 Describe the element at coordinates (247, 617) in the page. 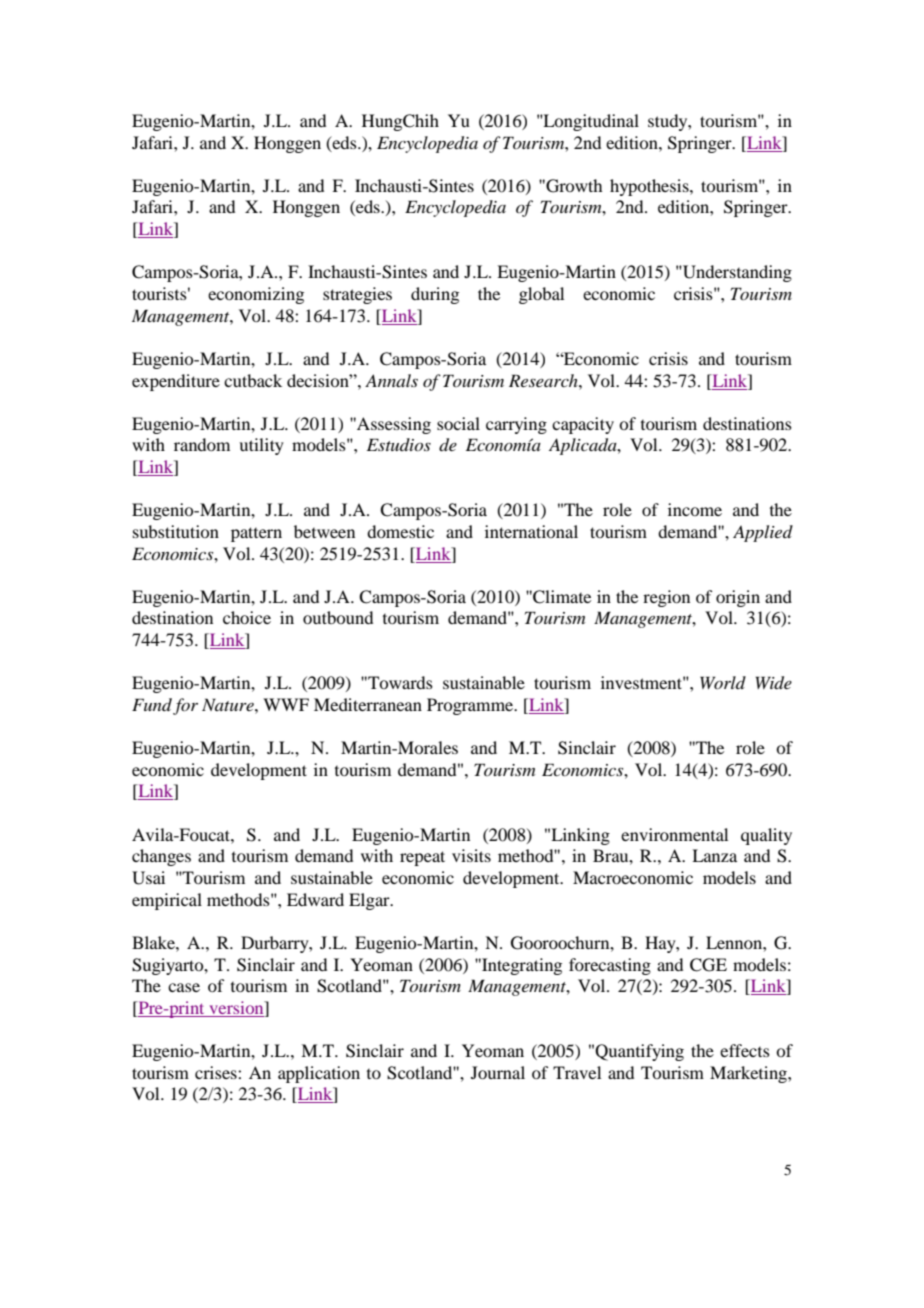

I see `choice` at that location.
